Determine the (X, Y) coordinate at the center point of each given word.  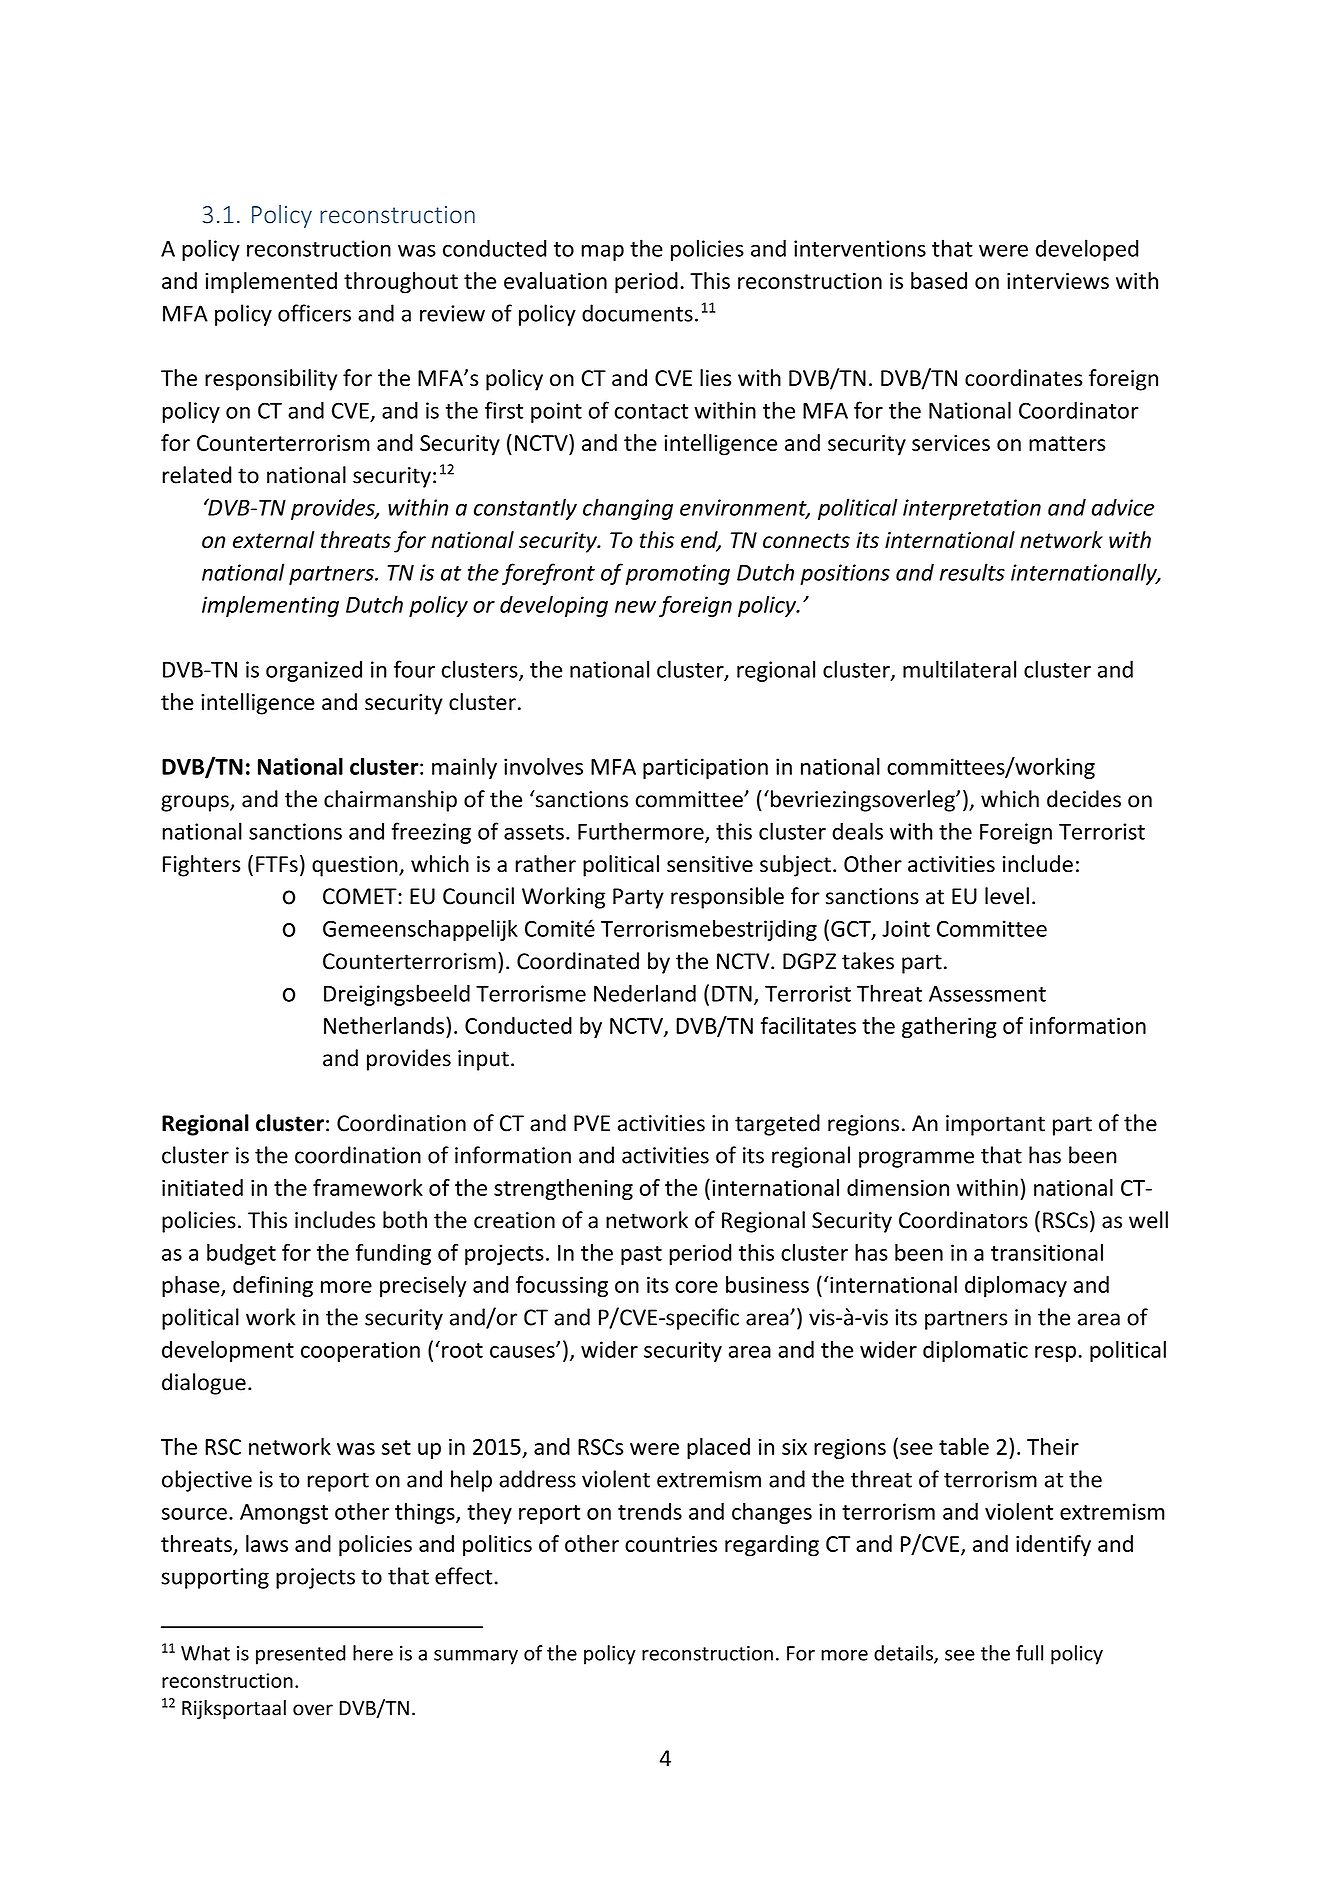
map (602, 253)
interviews (1058, 281)
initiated (202, 1187)
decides (1084, 799)
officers (314, 313)
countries (671, 1544)
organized (314, 671)
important (995, 1125)
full (1029, 1653)
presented (301, 1655)
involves (543, 766)
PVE (592, 1123)
